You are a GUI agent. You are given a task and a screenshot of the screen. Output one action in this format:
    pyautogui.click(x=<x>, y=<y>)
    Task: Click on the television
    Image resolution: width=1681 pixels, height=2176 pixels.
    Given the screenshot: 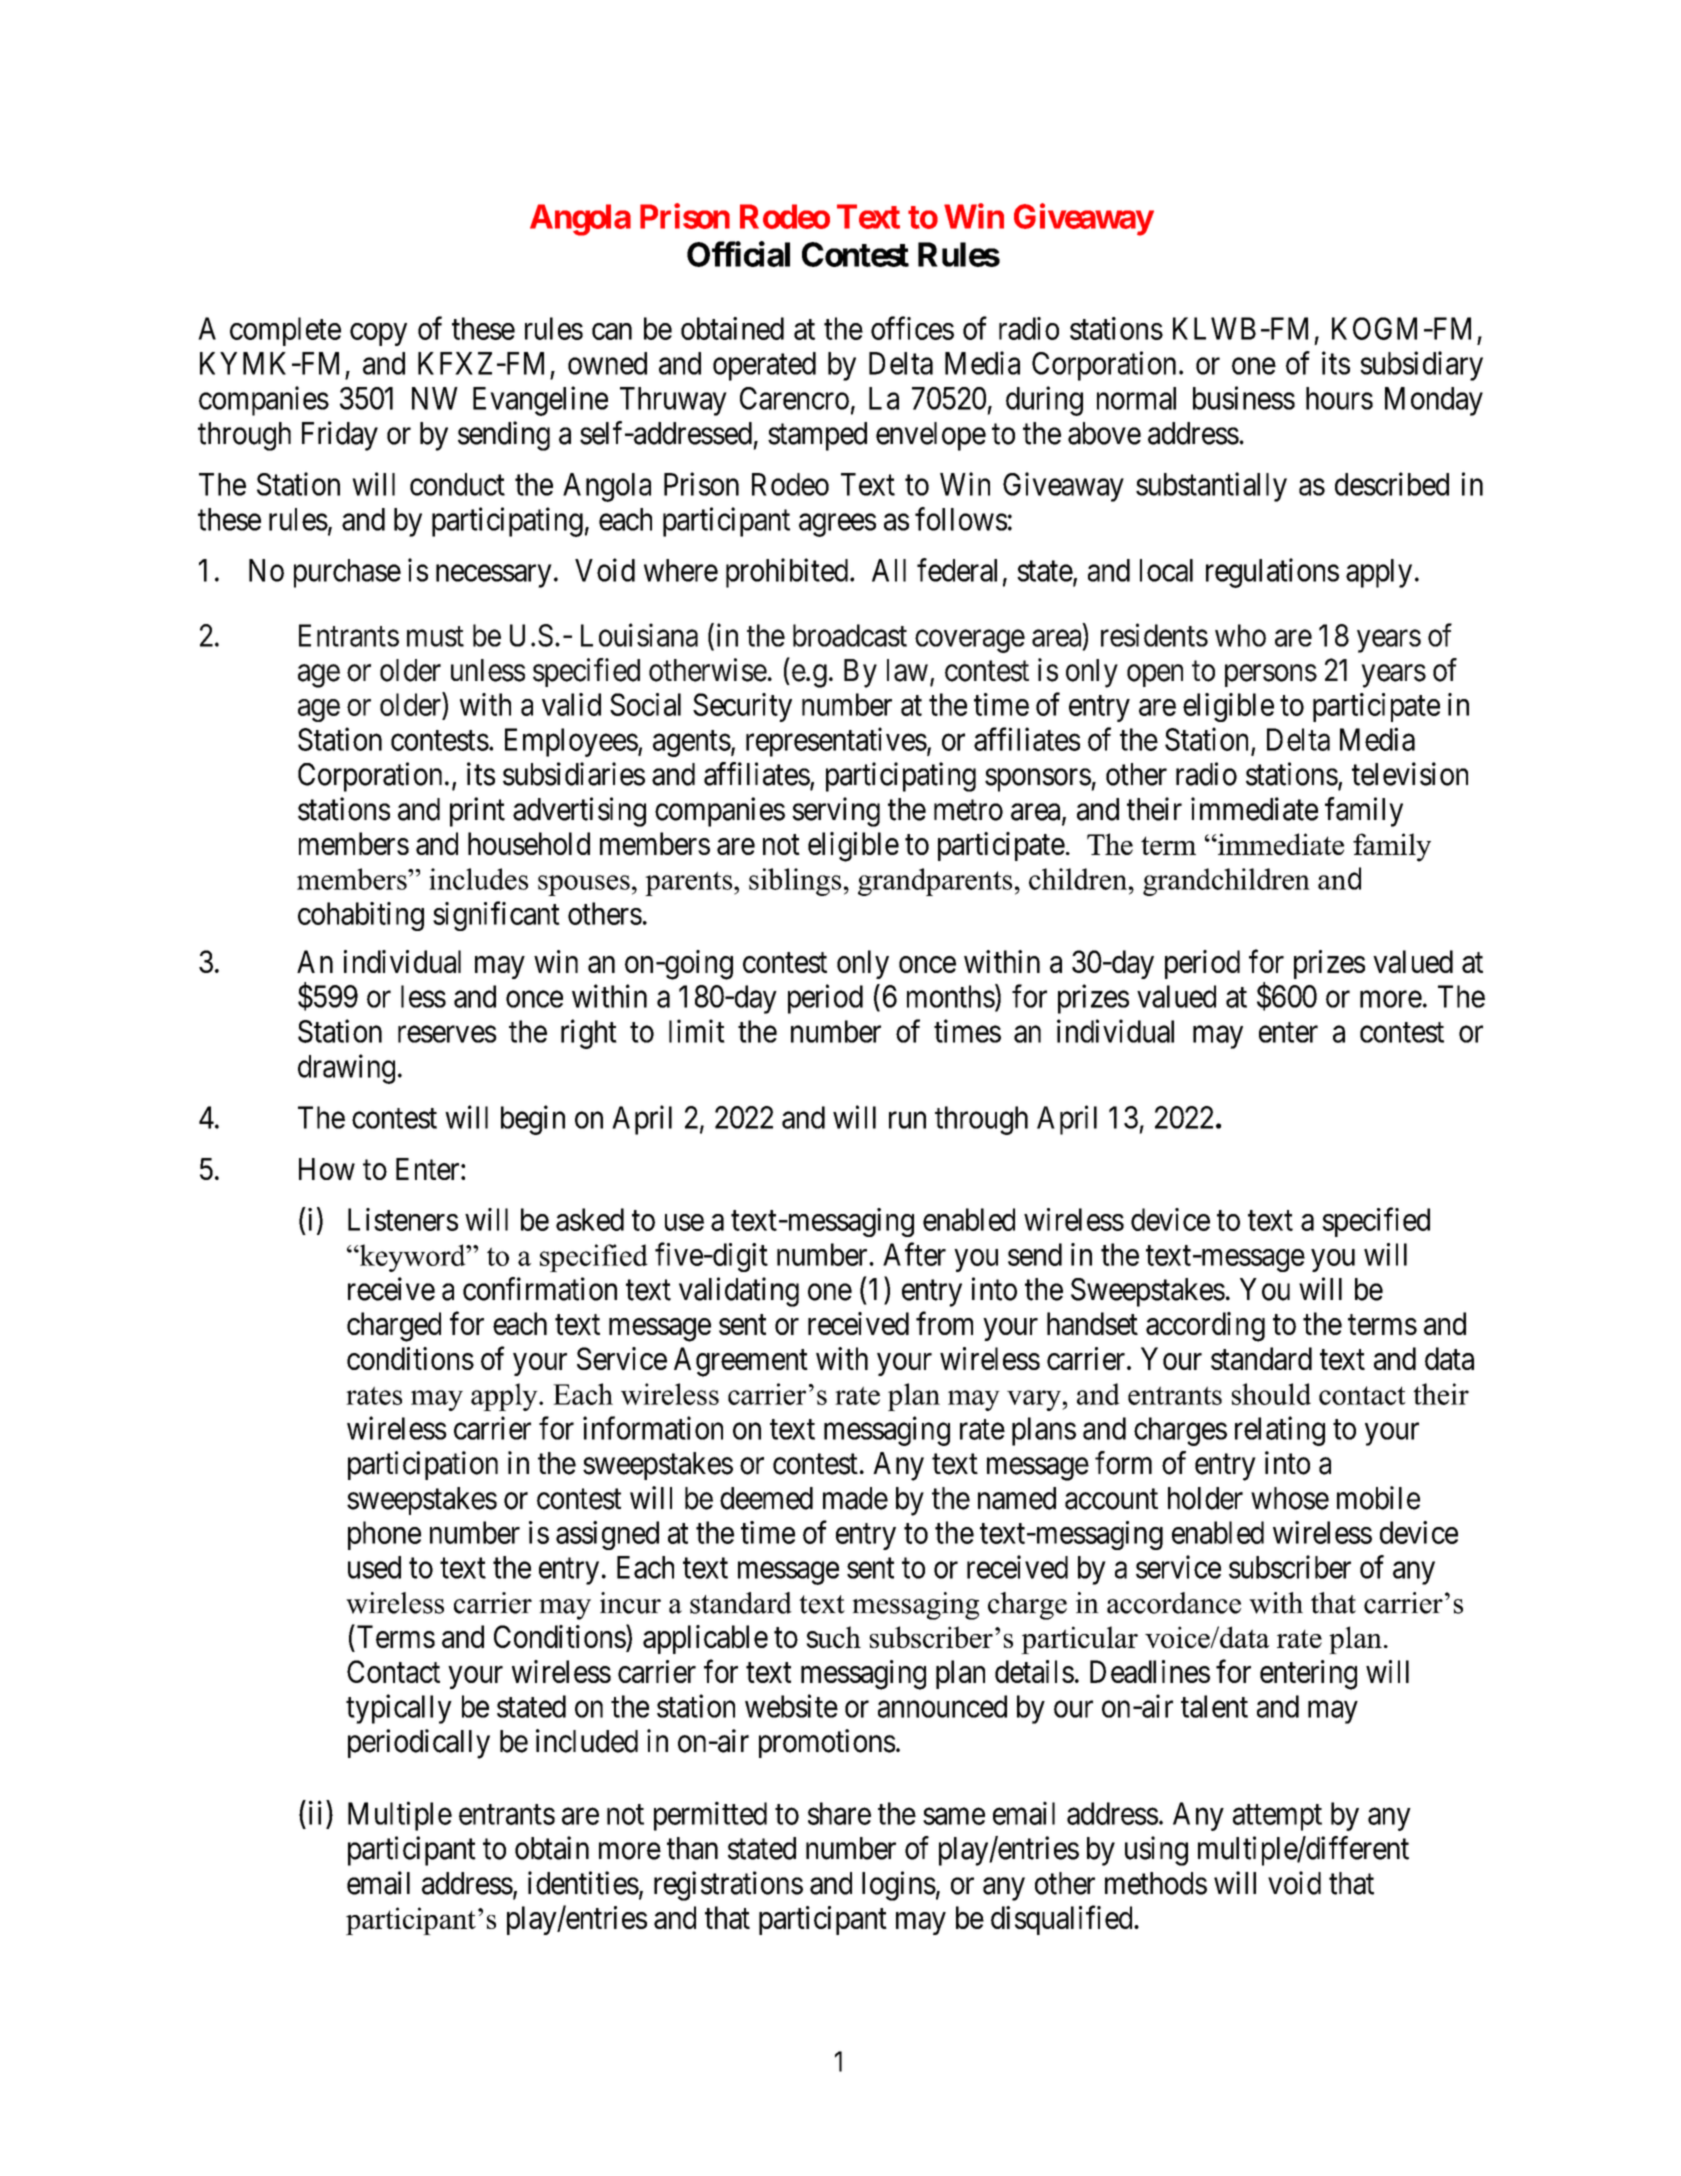 What is the action you would take?
    pyautogui.click(x=1410, y=774)
